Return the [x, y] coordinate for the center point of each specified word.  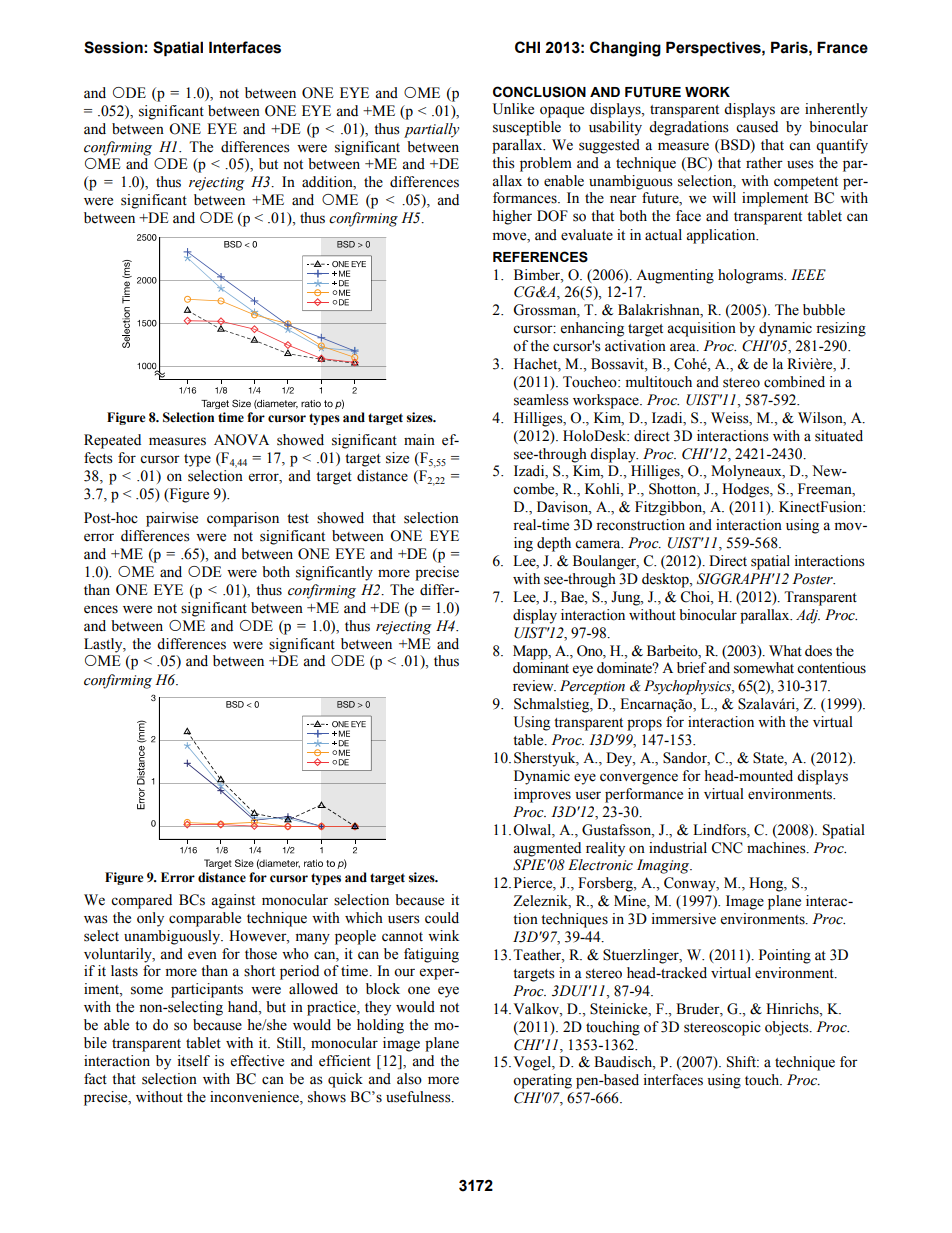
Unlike [513, 109]
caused [757, 127]
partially [431, 130]
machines [777, 848]
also [409, 1079]
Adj [808, 616]
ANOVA [241, 440]
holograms [752, 276]
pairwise [172, 519]
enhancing [592, 329]
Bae [573, 597]
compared [141, 901]
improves [542, 795]
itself [193, 1061]
